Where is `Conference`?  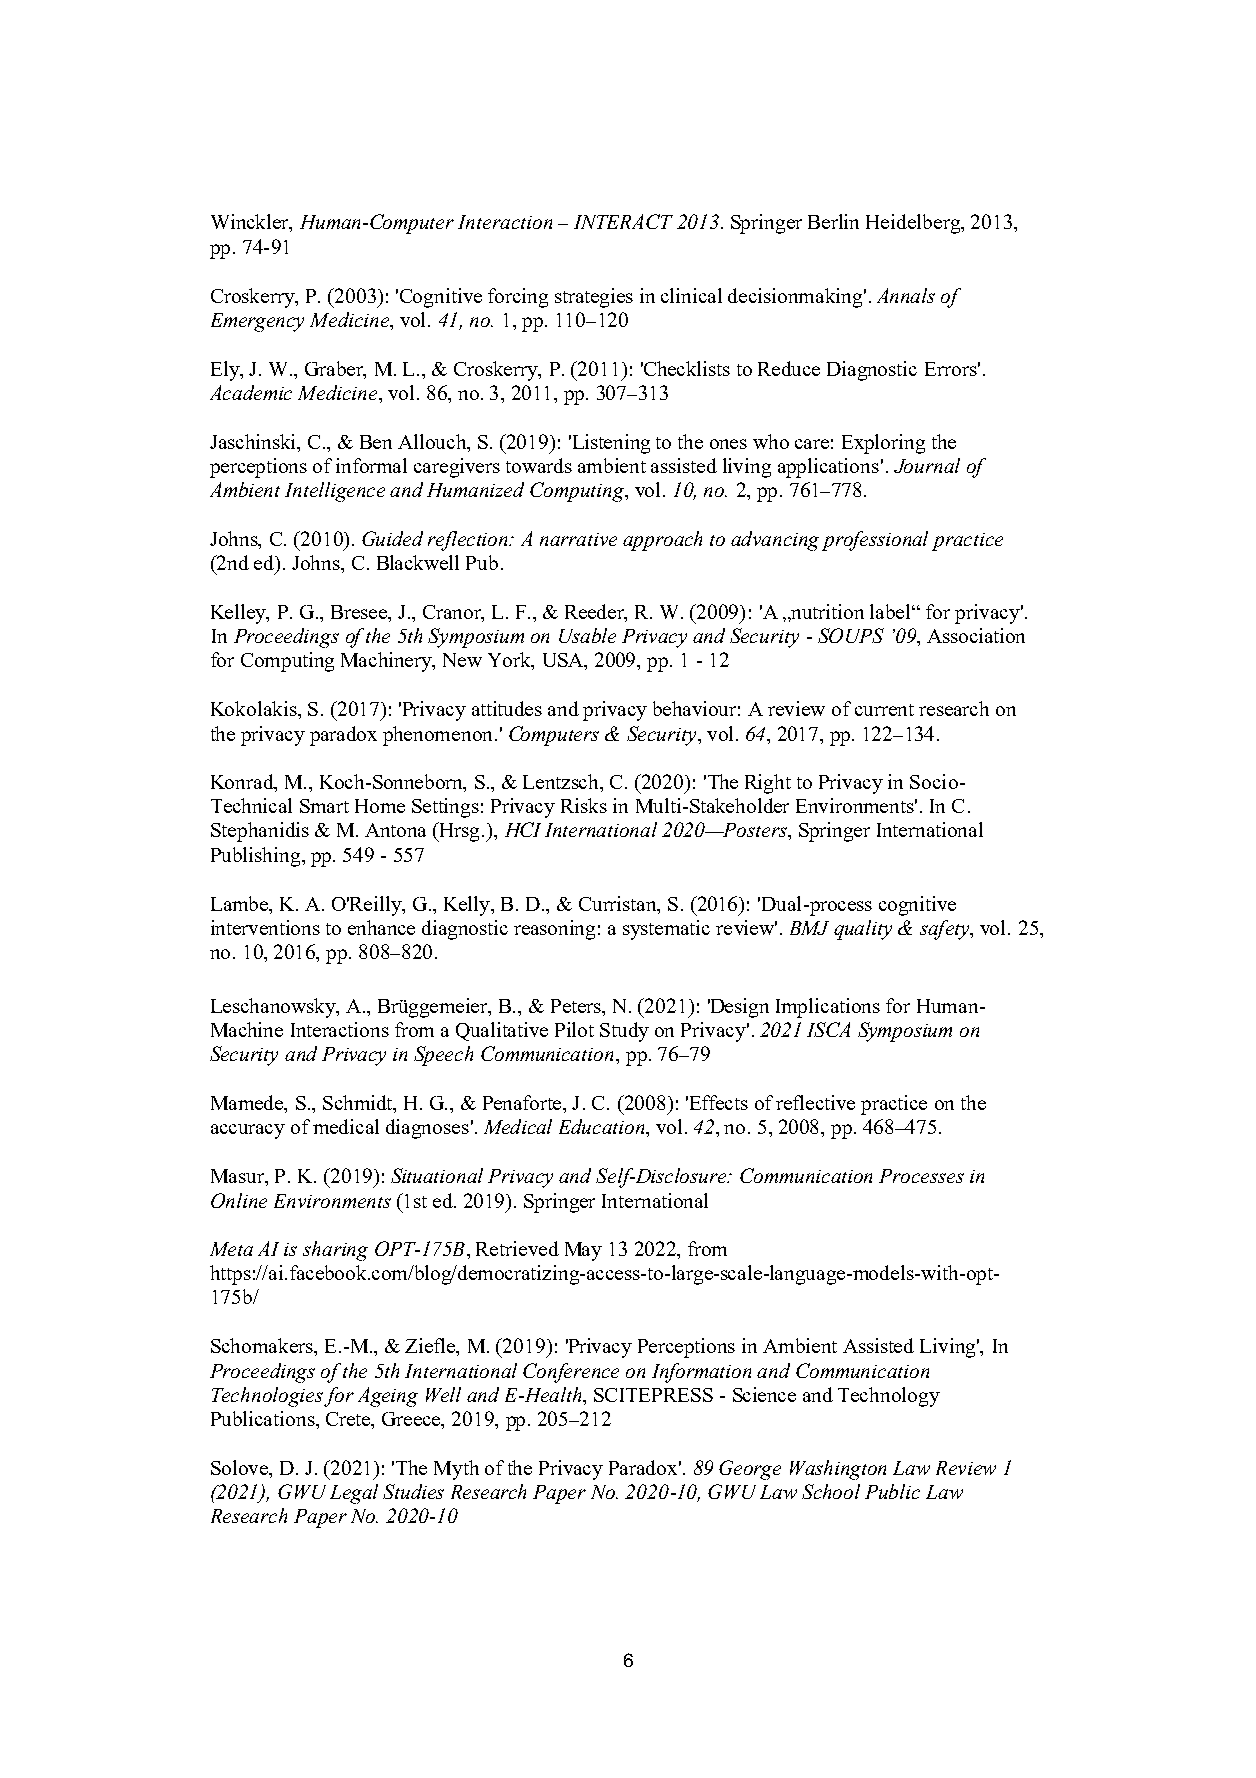 Conference is located at coordinates (571, 1373).
